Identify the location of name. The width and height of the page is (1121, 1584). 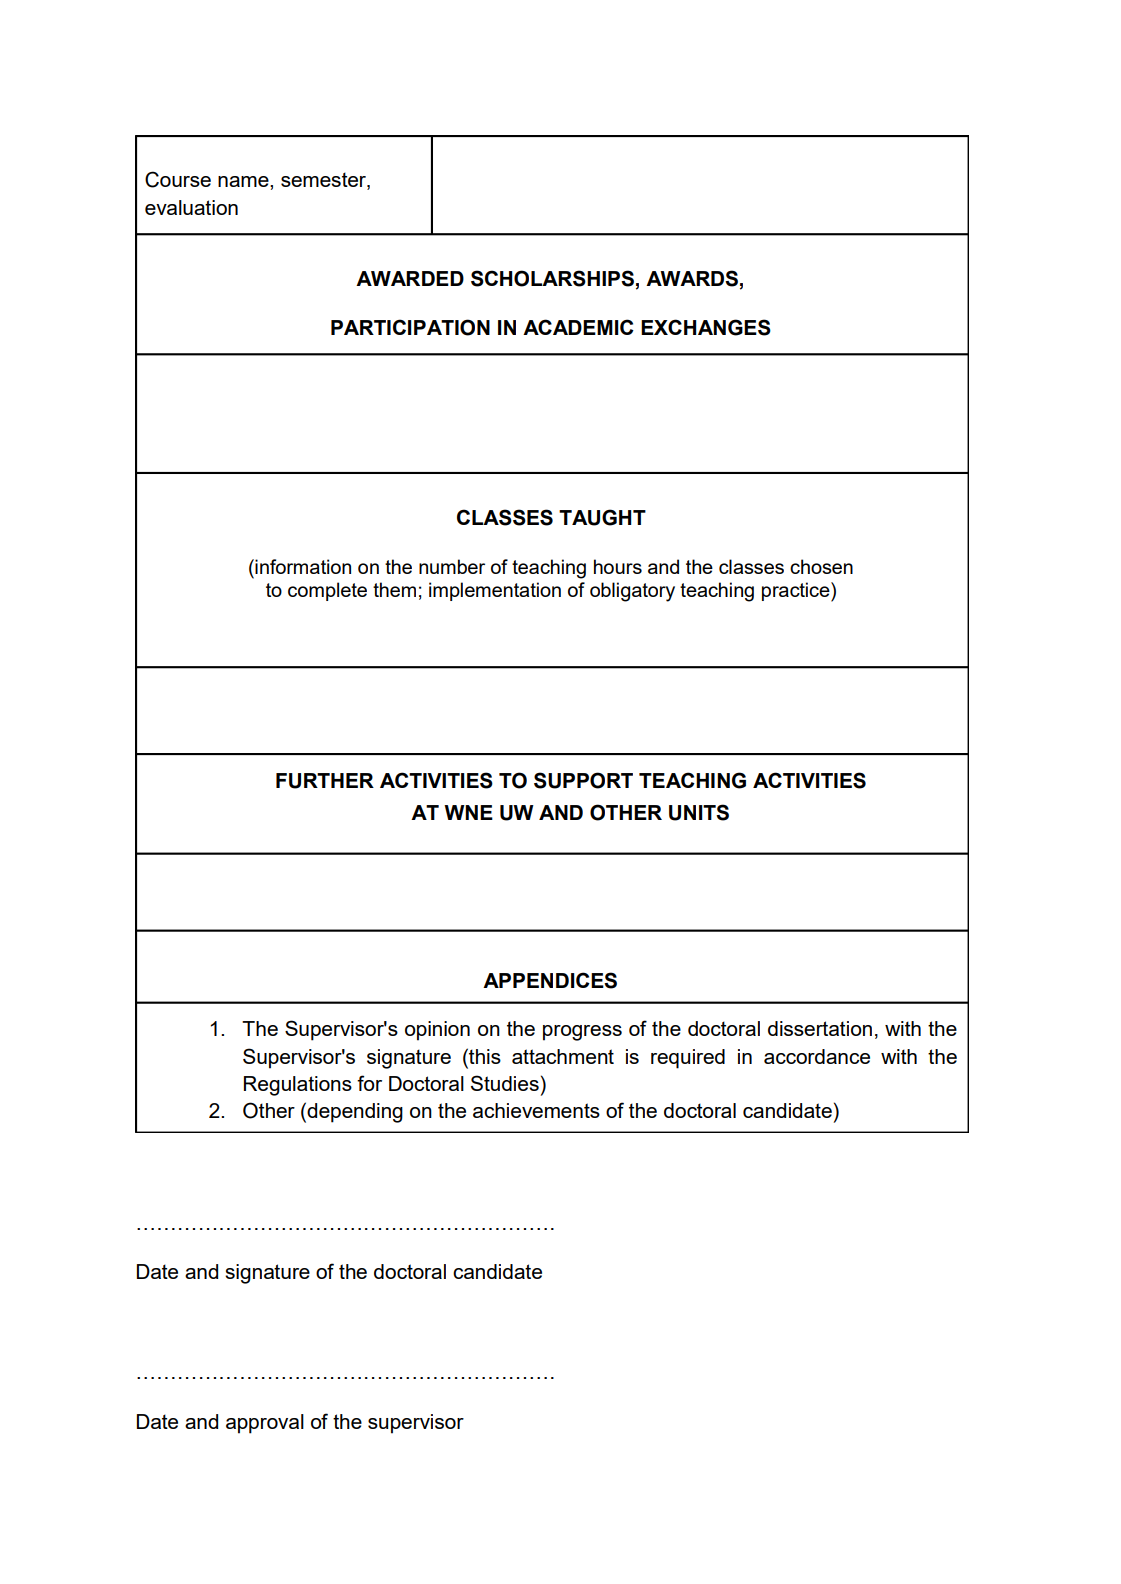
(244, 181).
